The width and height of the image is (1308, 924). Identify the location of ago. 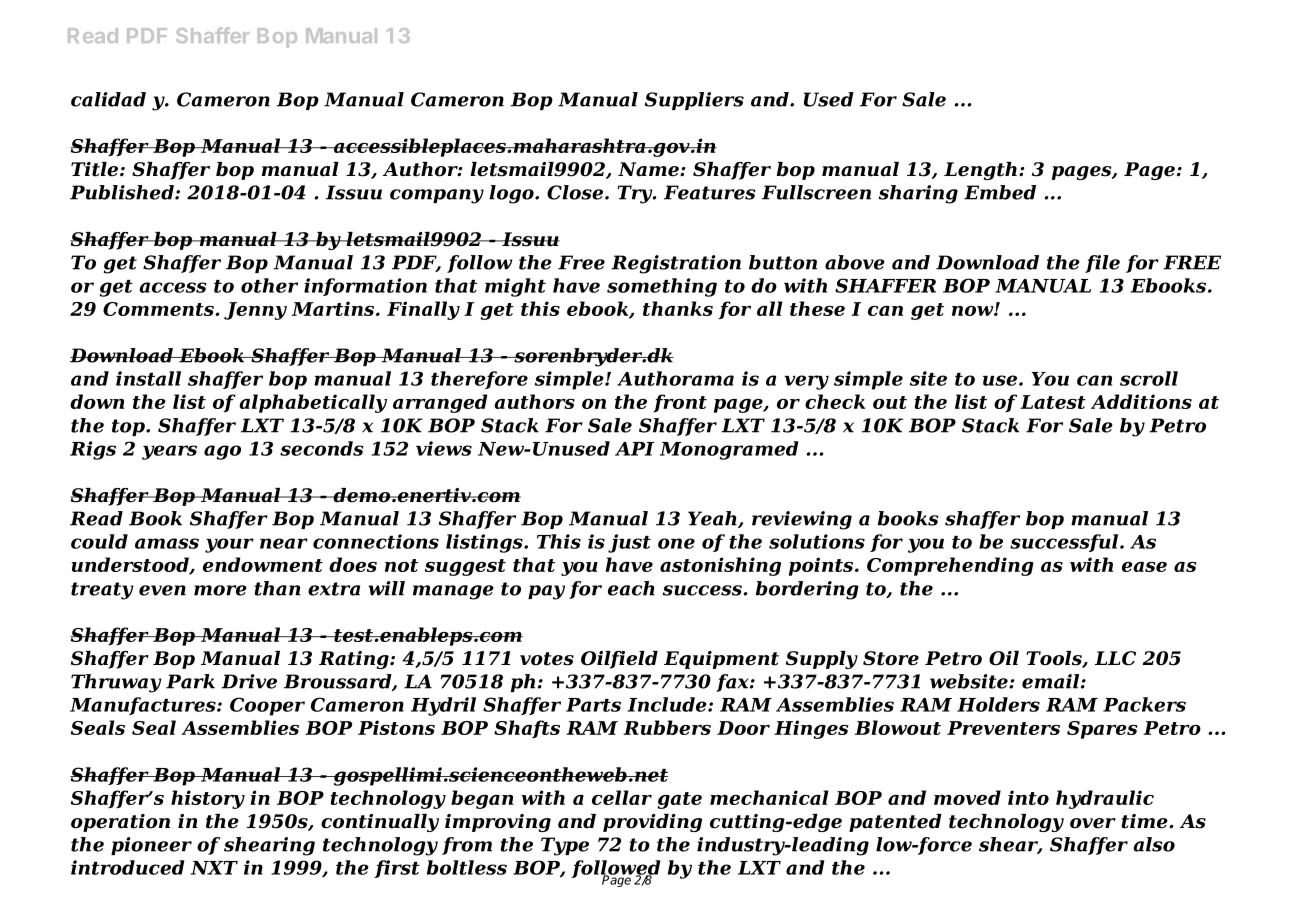
(222, 452).
